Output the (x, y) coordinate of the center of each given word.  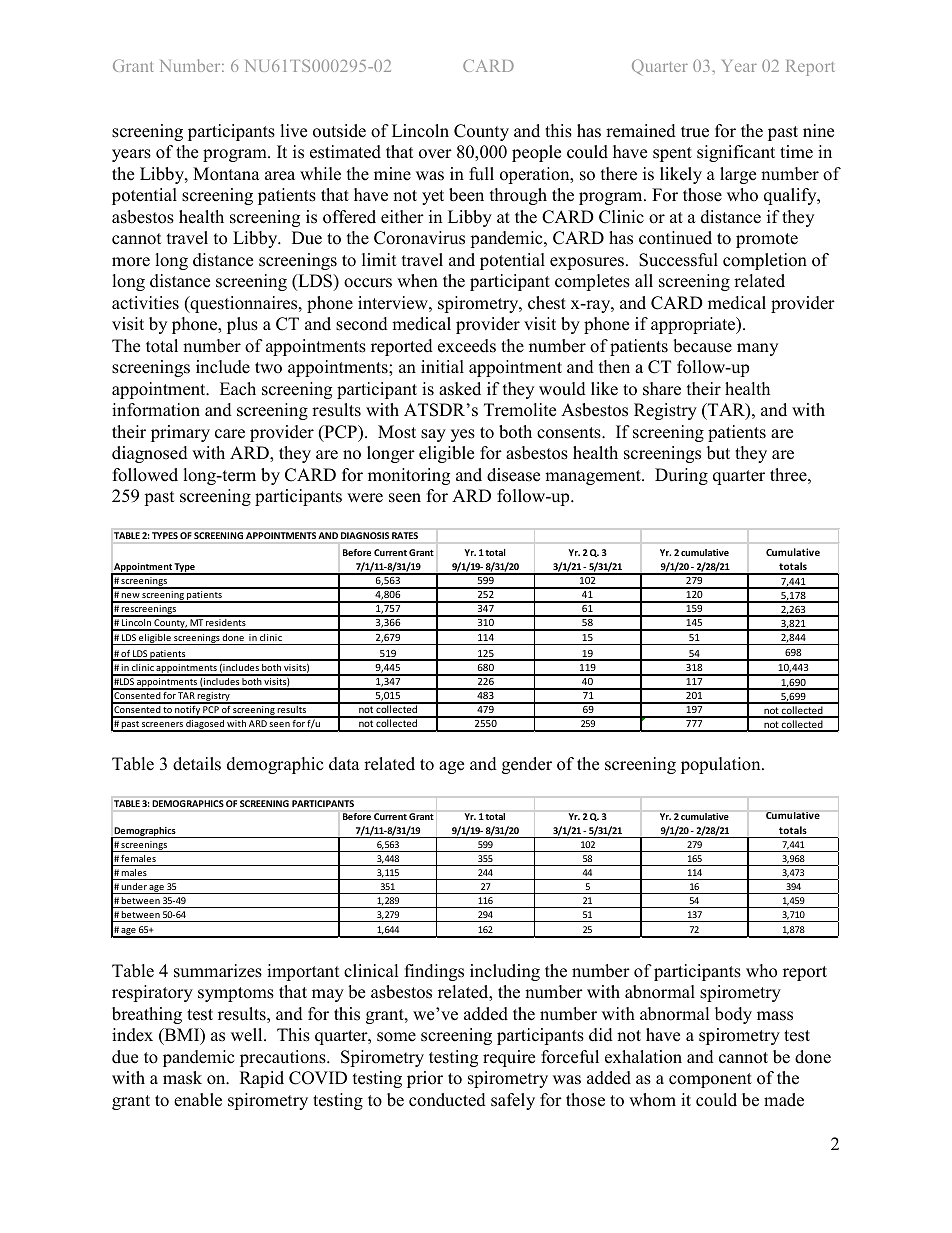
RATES (405, 535)
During (681, 476)
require (509, 1058)
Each (238, 389)
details (197, 764)
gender (527, 765)
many (757, 349)
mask (182, 1078)
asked (460, 389)
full (481, 174)
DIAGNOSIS (365, 535)
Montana (226, 174)
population (722, 765)
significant (736, 153)
